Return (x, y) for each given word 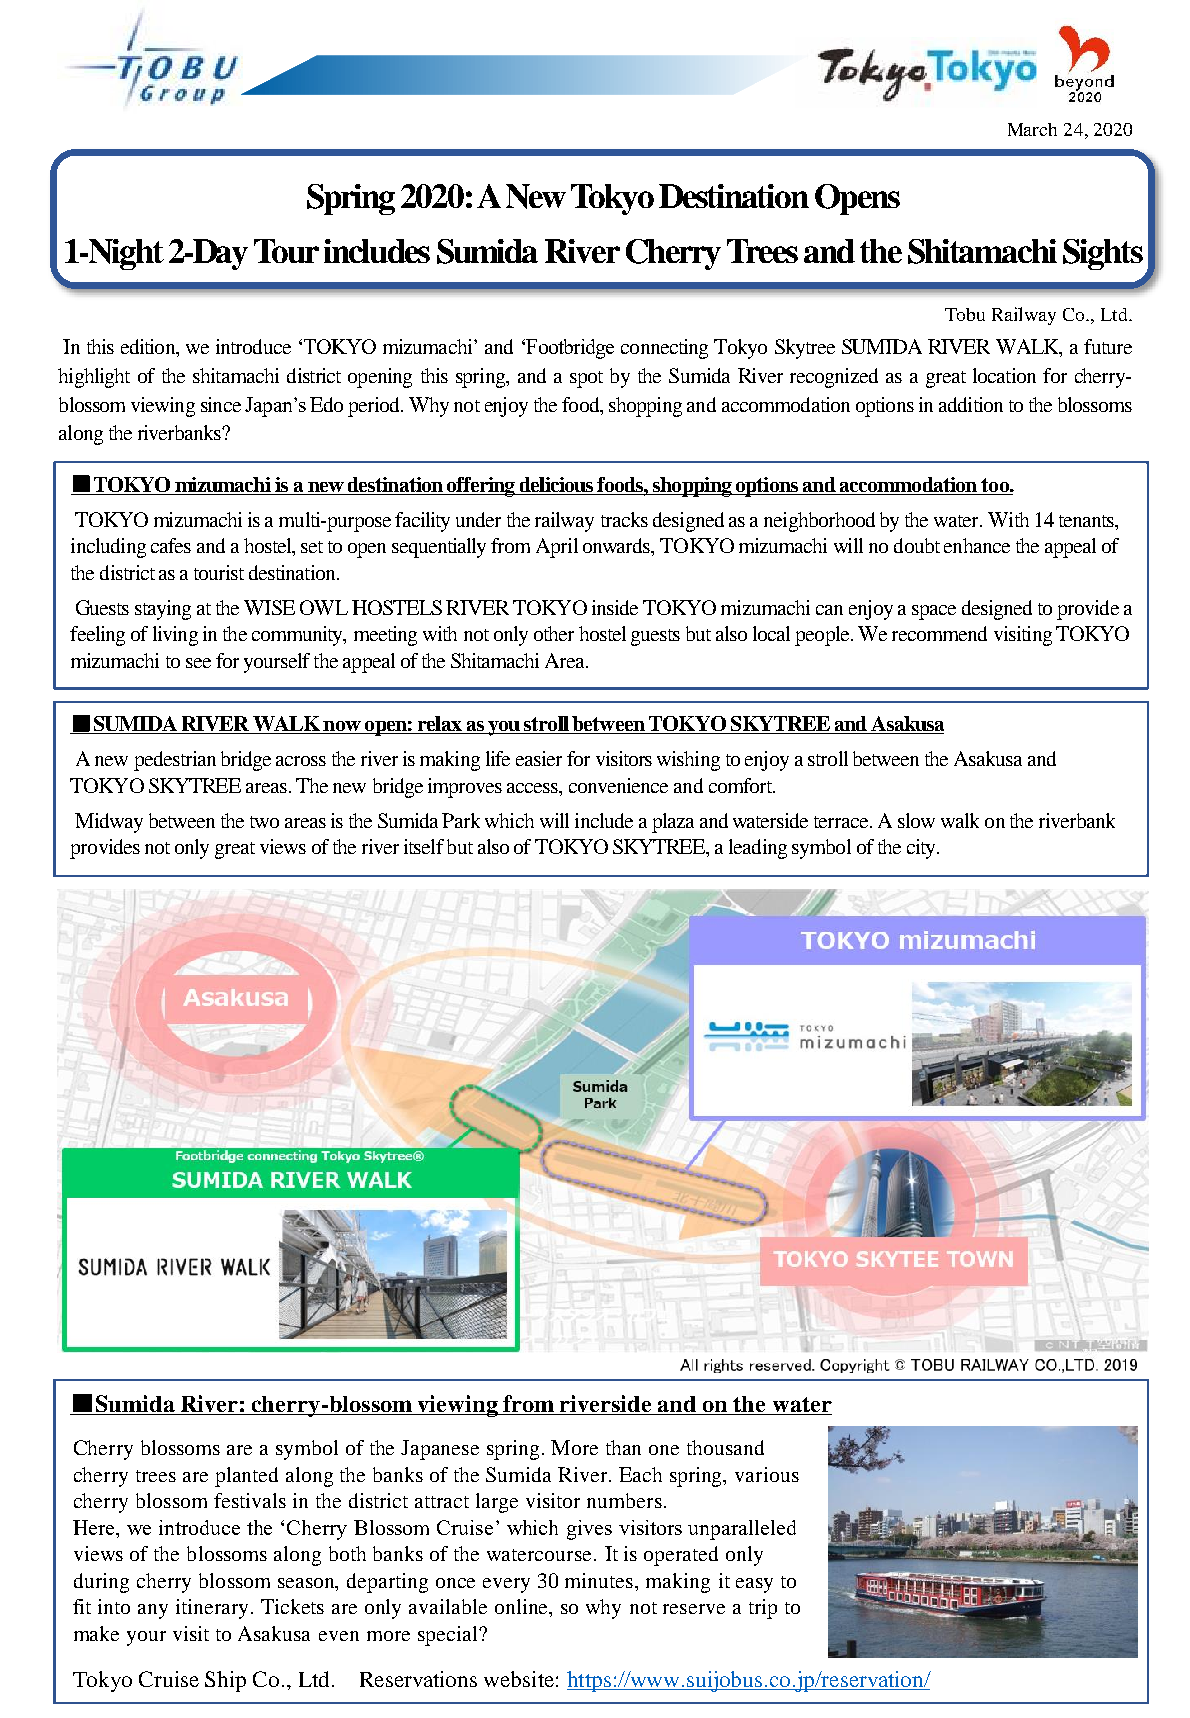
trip (763, 1609)
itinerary (212, 1609)
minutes (600, 1580)
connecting (664, 349)
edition (149, 348)
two (264, 822)
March (1032, 129)
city (922, 849)
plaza (673, 823)
